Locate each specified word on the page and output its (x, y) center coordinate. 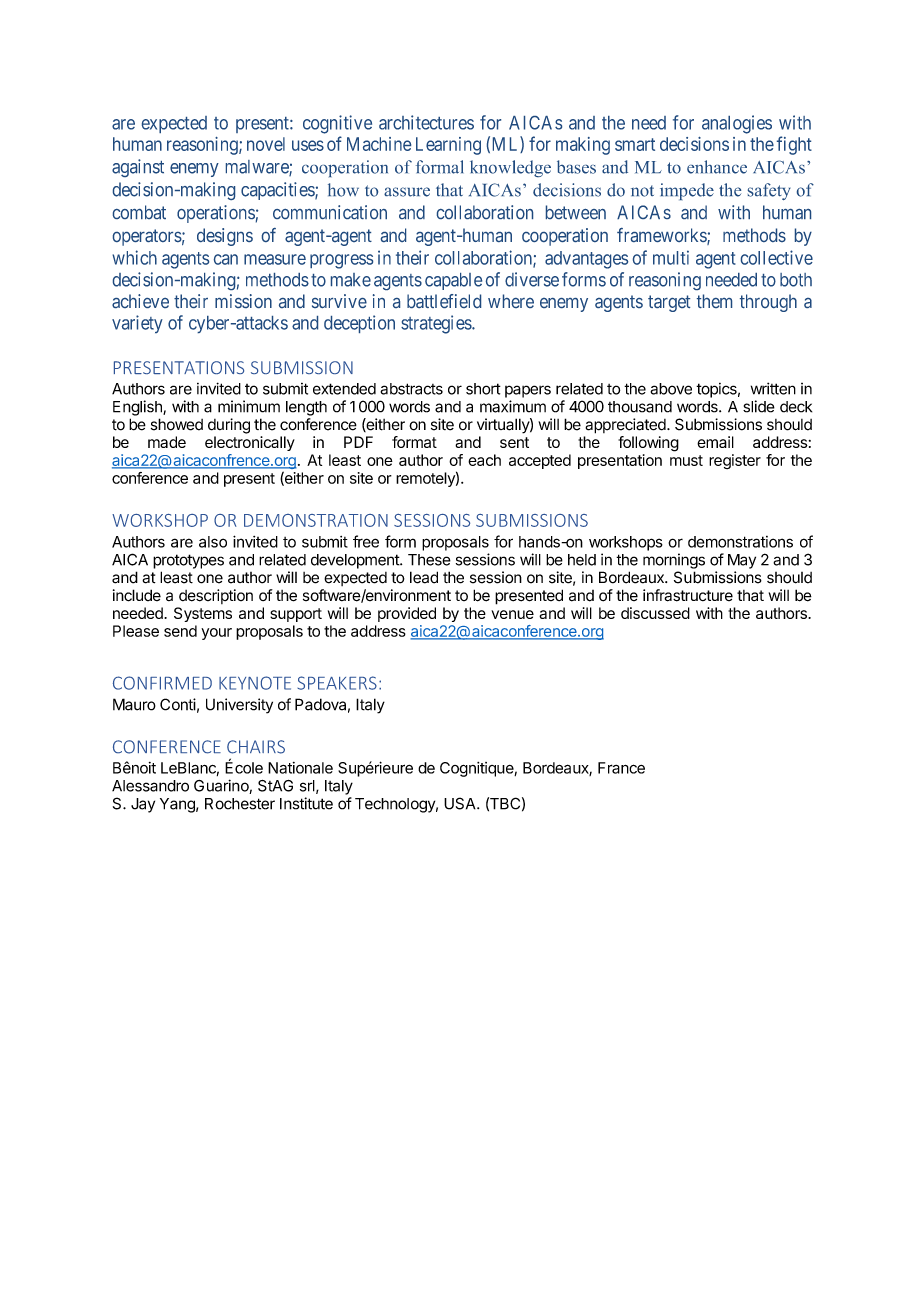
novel (266, 144)
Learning (448, 146)
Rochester (240, 804)
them (714, 301)
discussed (655, 613)
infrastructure (688, 595)
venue (512, 614)
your (216, 634)
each (484, 460)
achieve (140, 301)
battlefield (444, 301)
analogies (737, 124)
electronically (250, 443)
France (621, 768)
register (735, 461)
